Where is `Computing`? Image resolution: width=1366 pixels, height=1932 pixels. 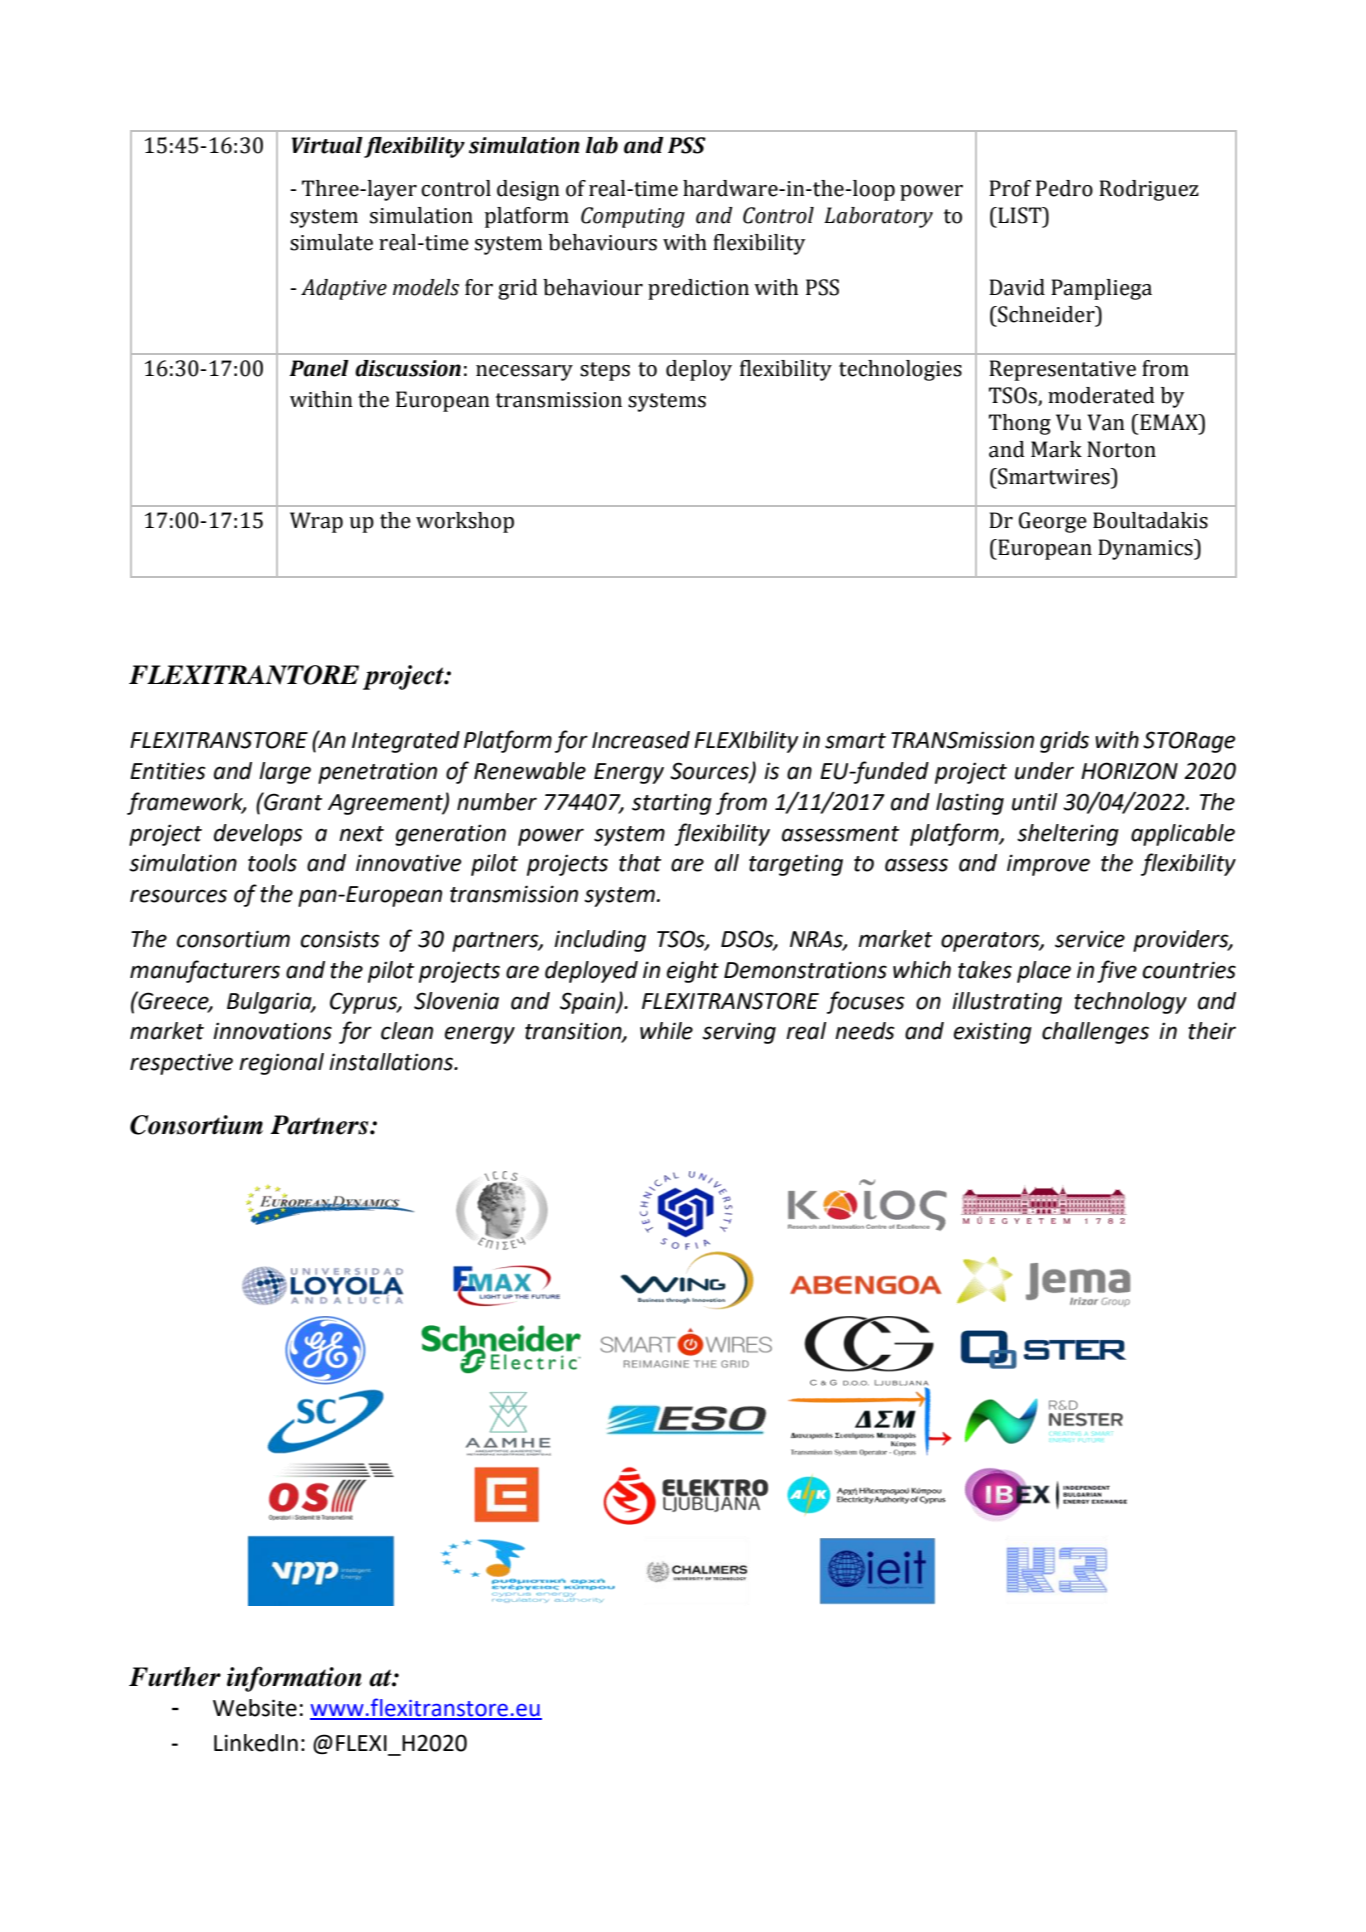 Computing is located at coordinates (633, 217).
